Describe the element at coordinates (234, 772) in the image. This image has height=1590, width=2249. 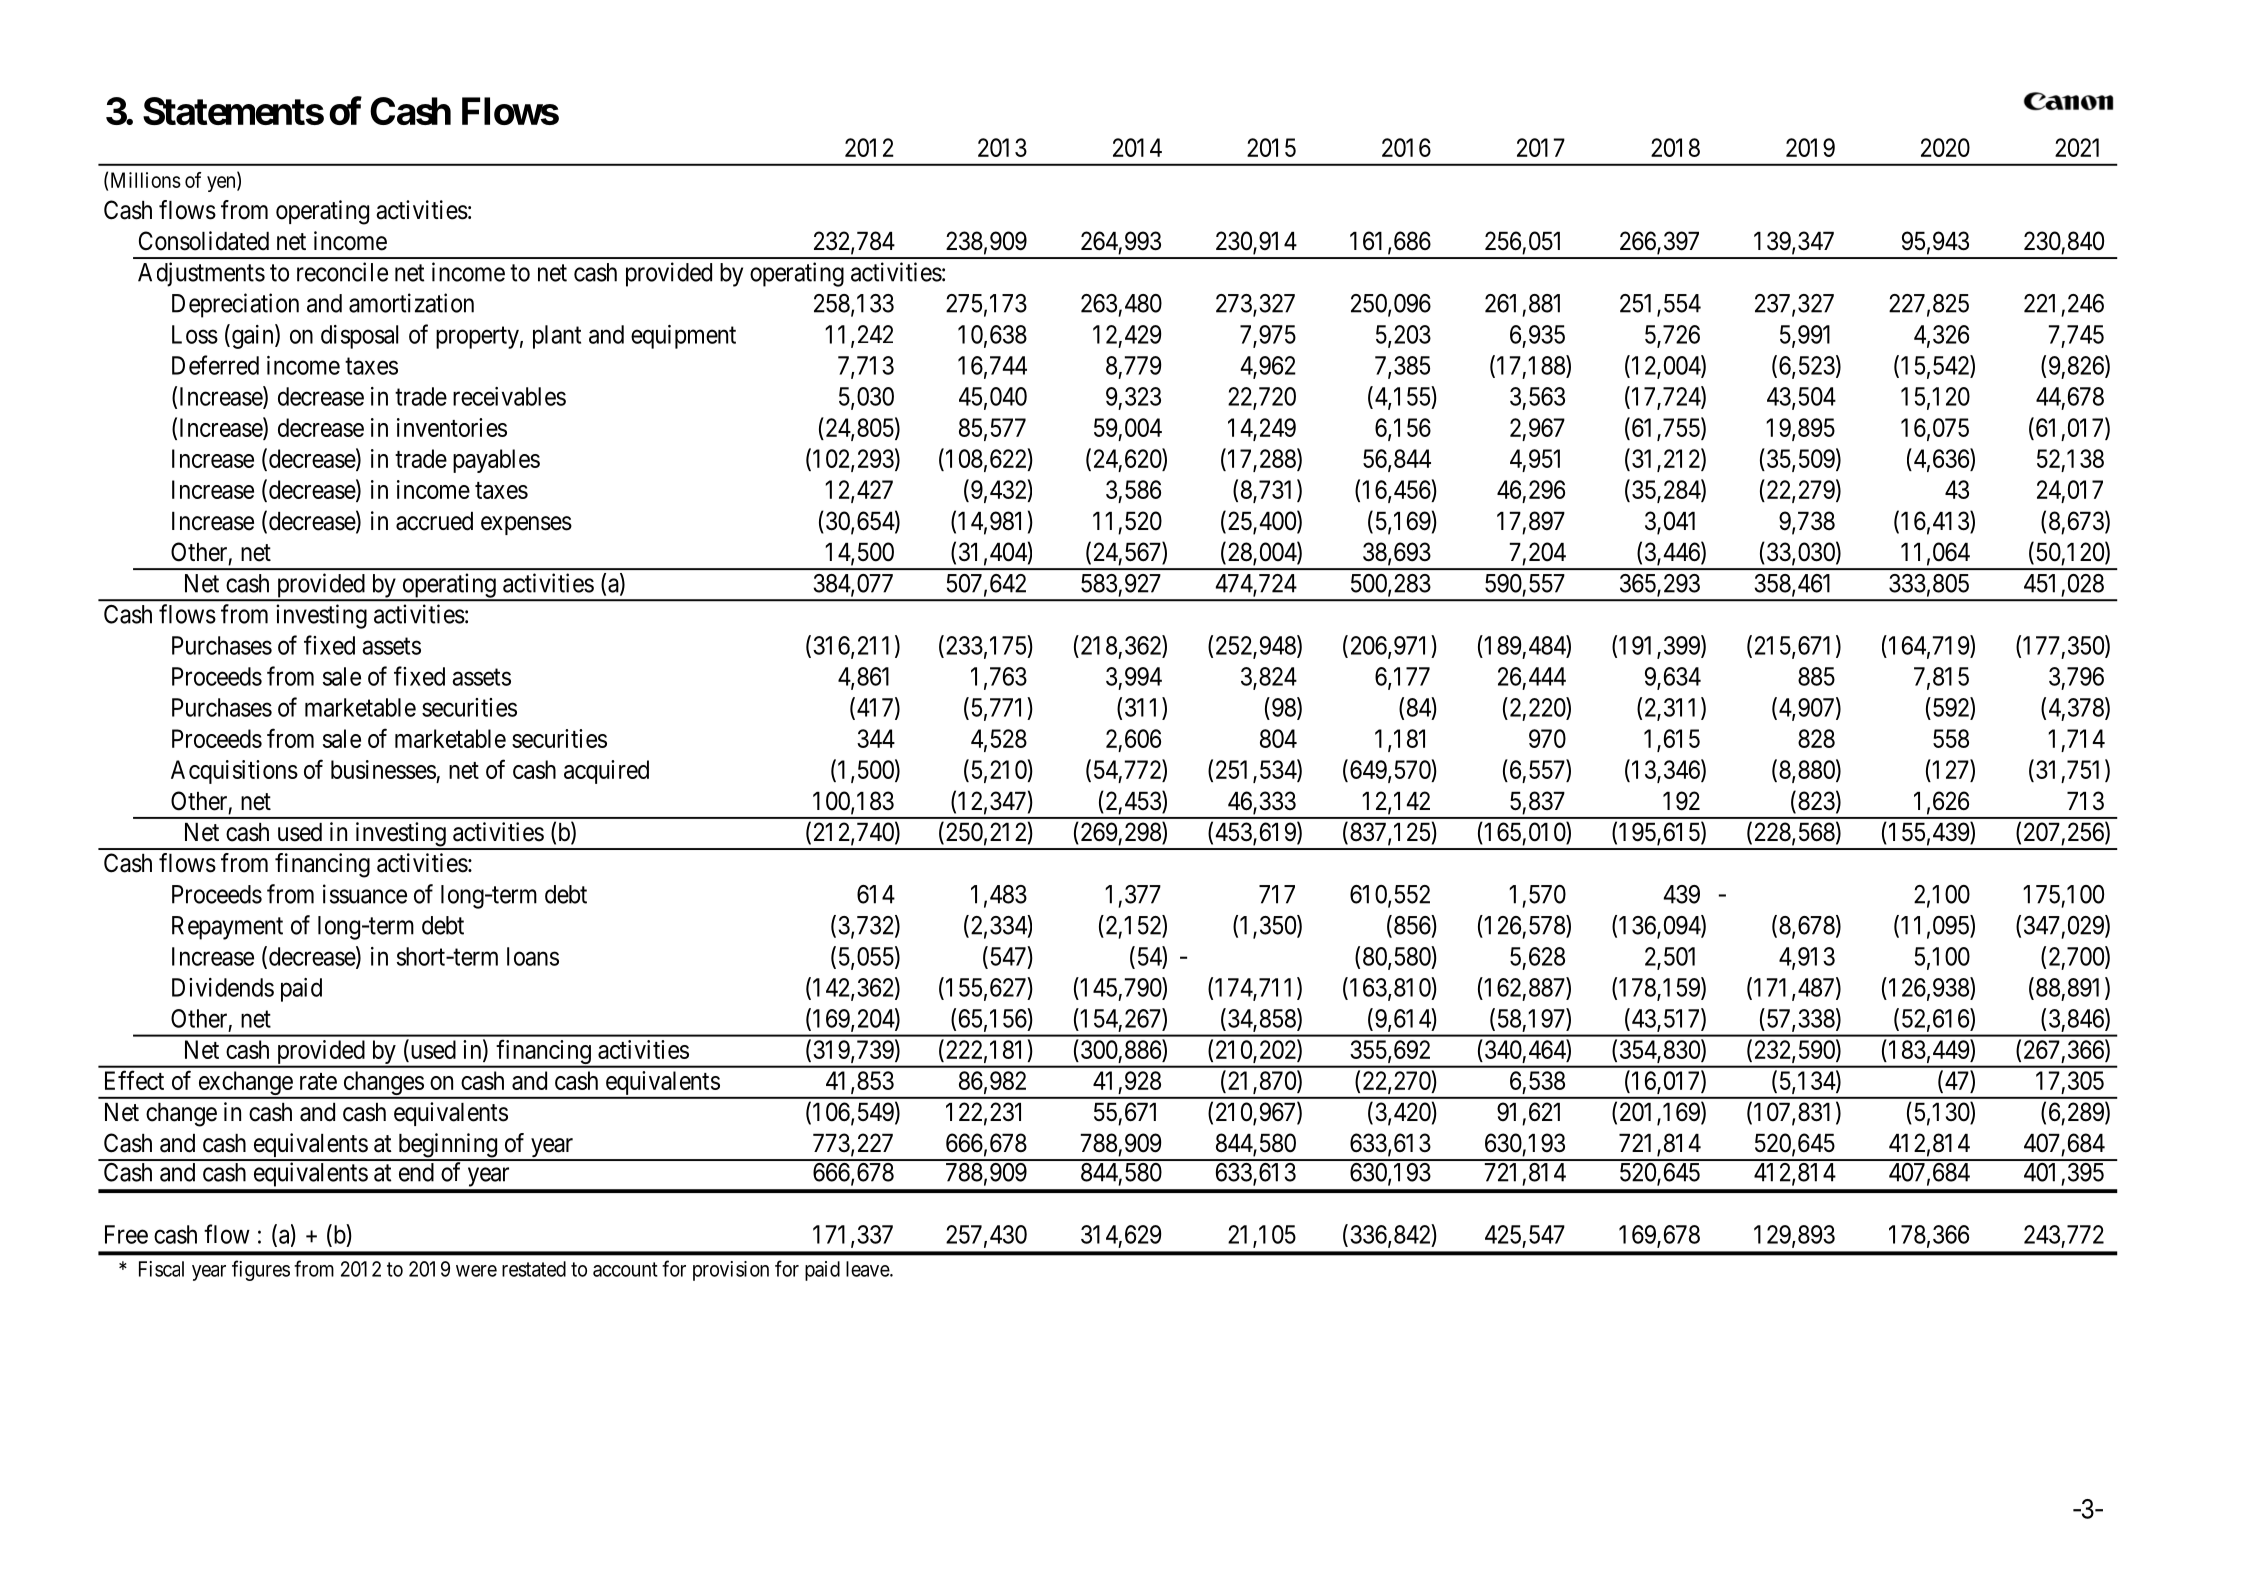
I see `Acquisitions` at that location.
